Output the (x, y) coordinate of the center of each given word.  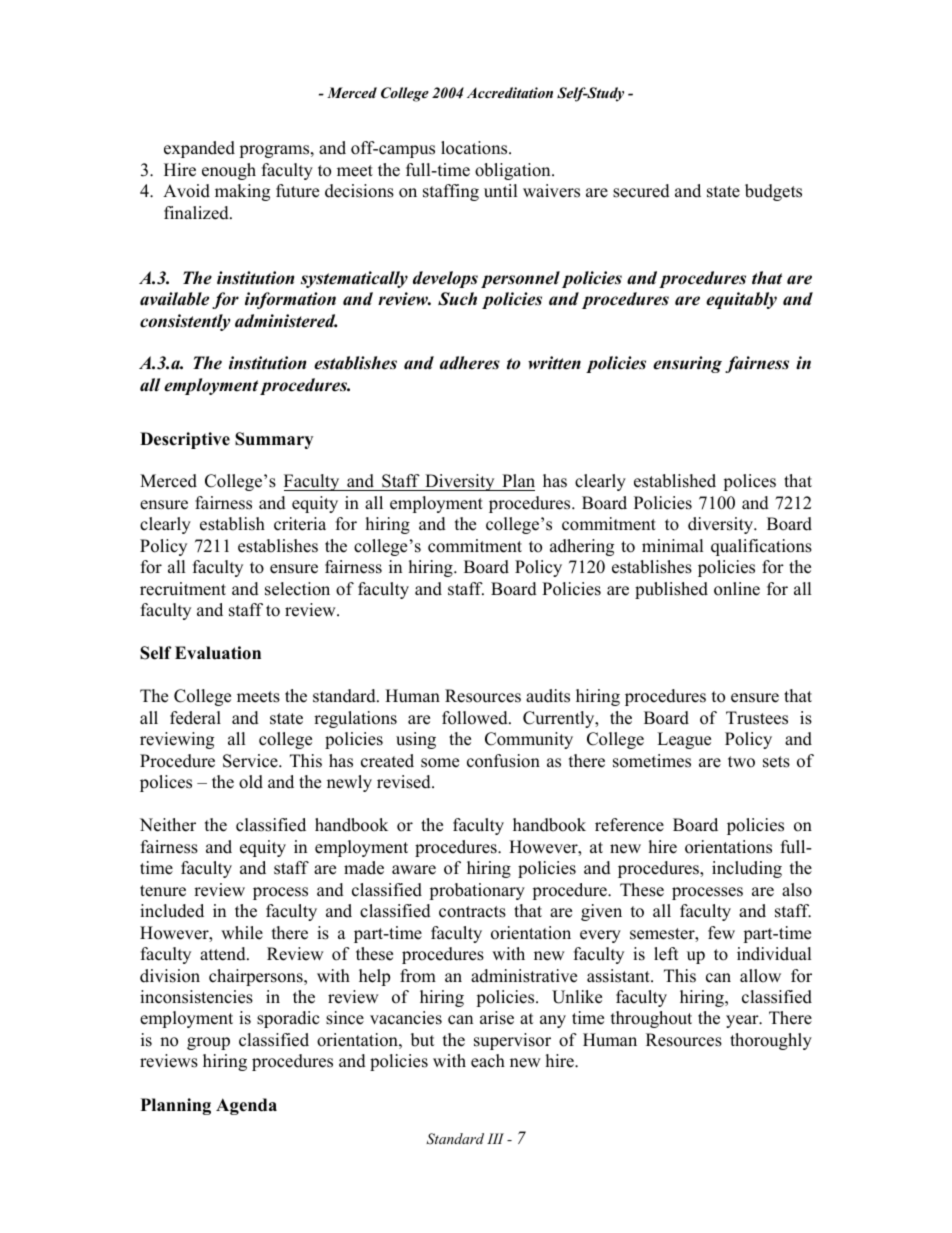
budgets (773, 192)
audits (548, 696)
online (737, 589)
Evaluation (218, 653)
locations (475, 148)
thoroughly (771, 1041)
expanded (199, 149)
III (495, 1138)
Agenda (246, 1106)
